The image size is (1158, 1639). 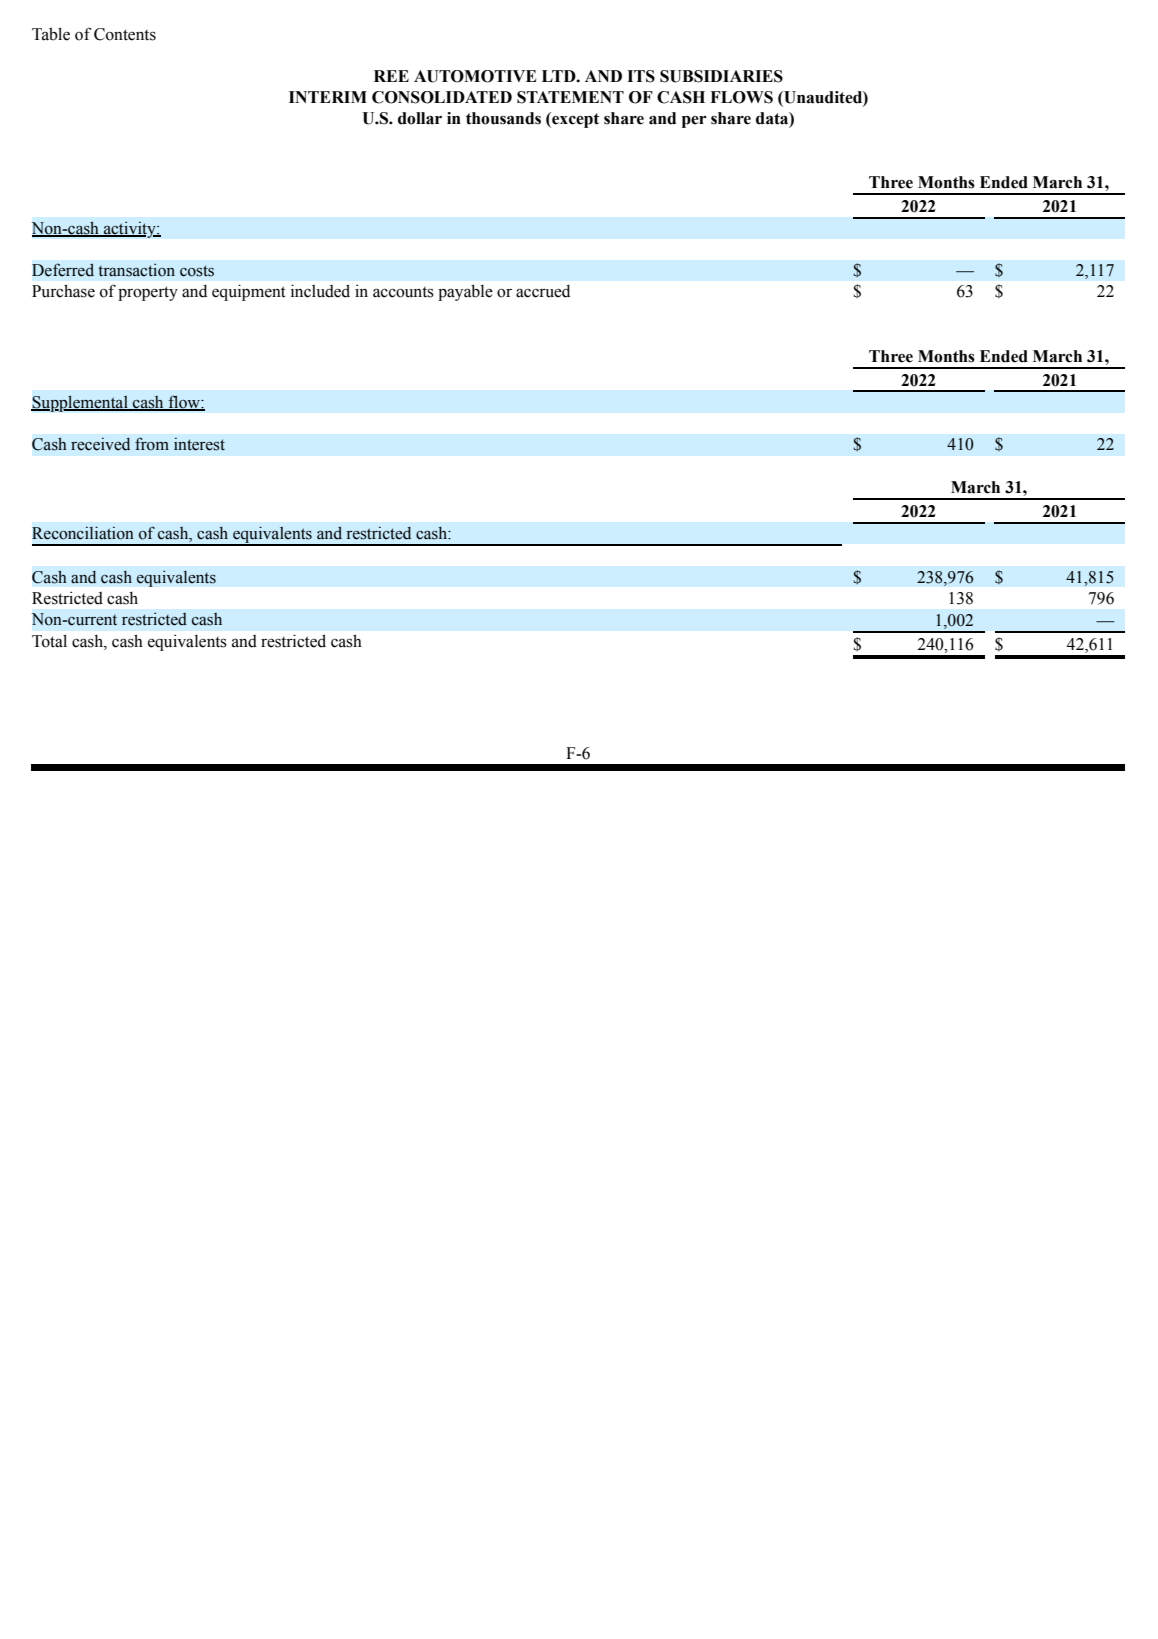 I want to click on from, so click(x=152, y=444).
